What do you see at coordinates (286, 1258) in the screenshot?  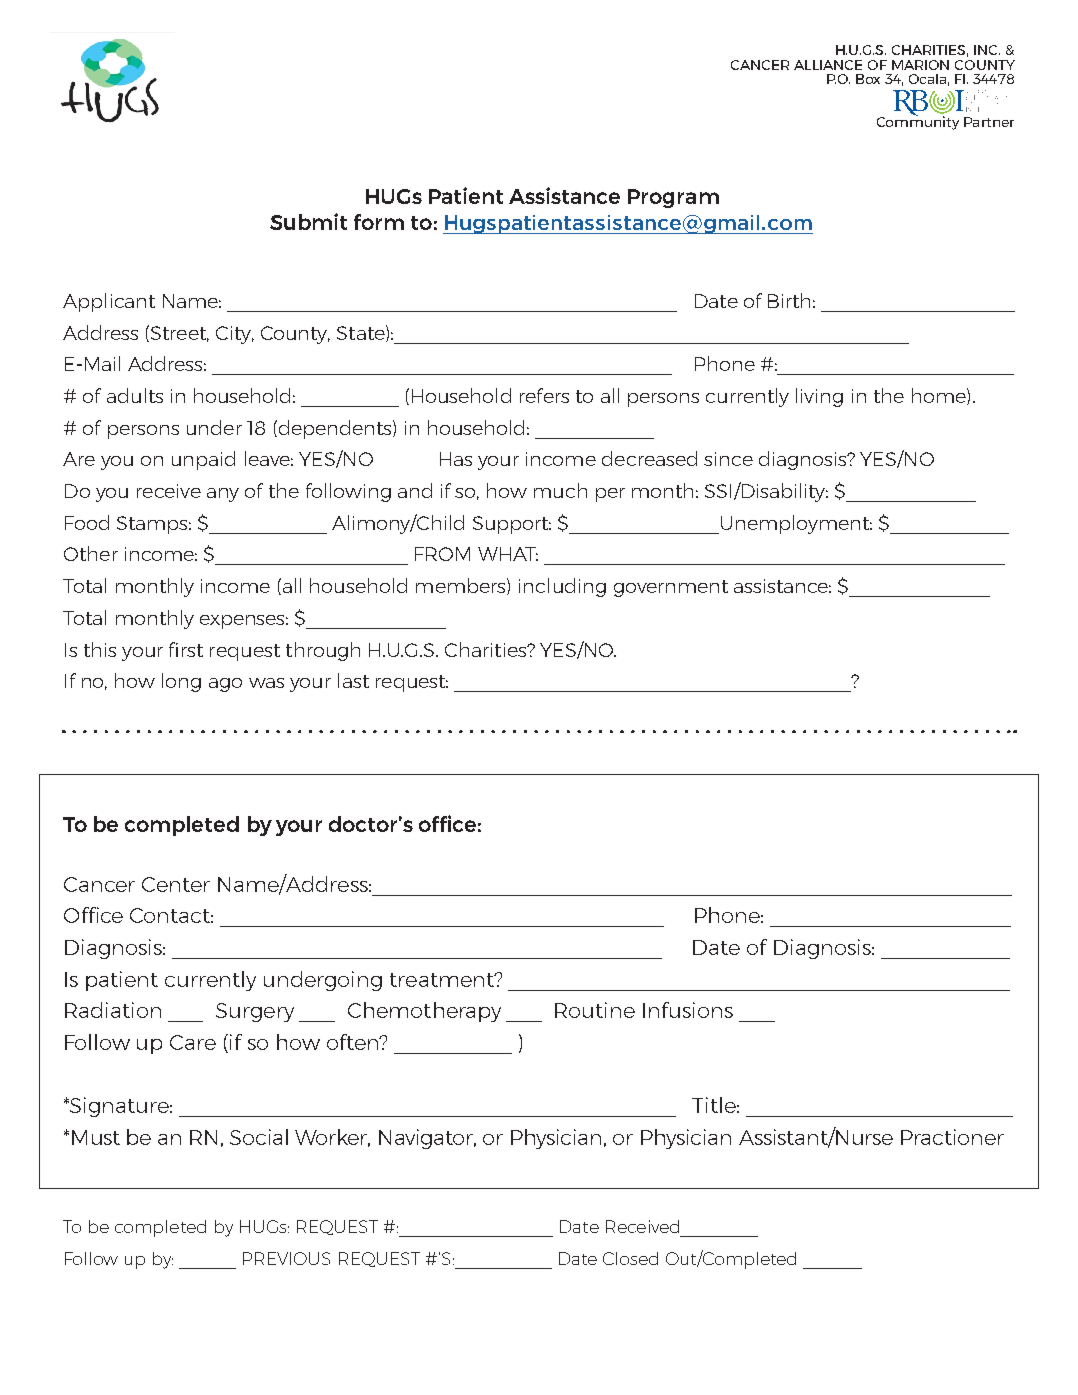 I see `PREVIOUS` at bounding box center [286, 1258].
